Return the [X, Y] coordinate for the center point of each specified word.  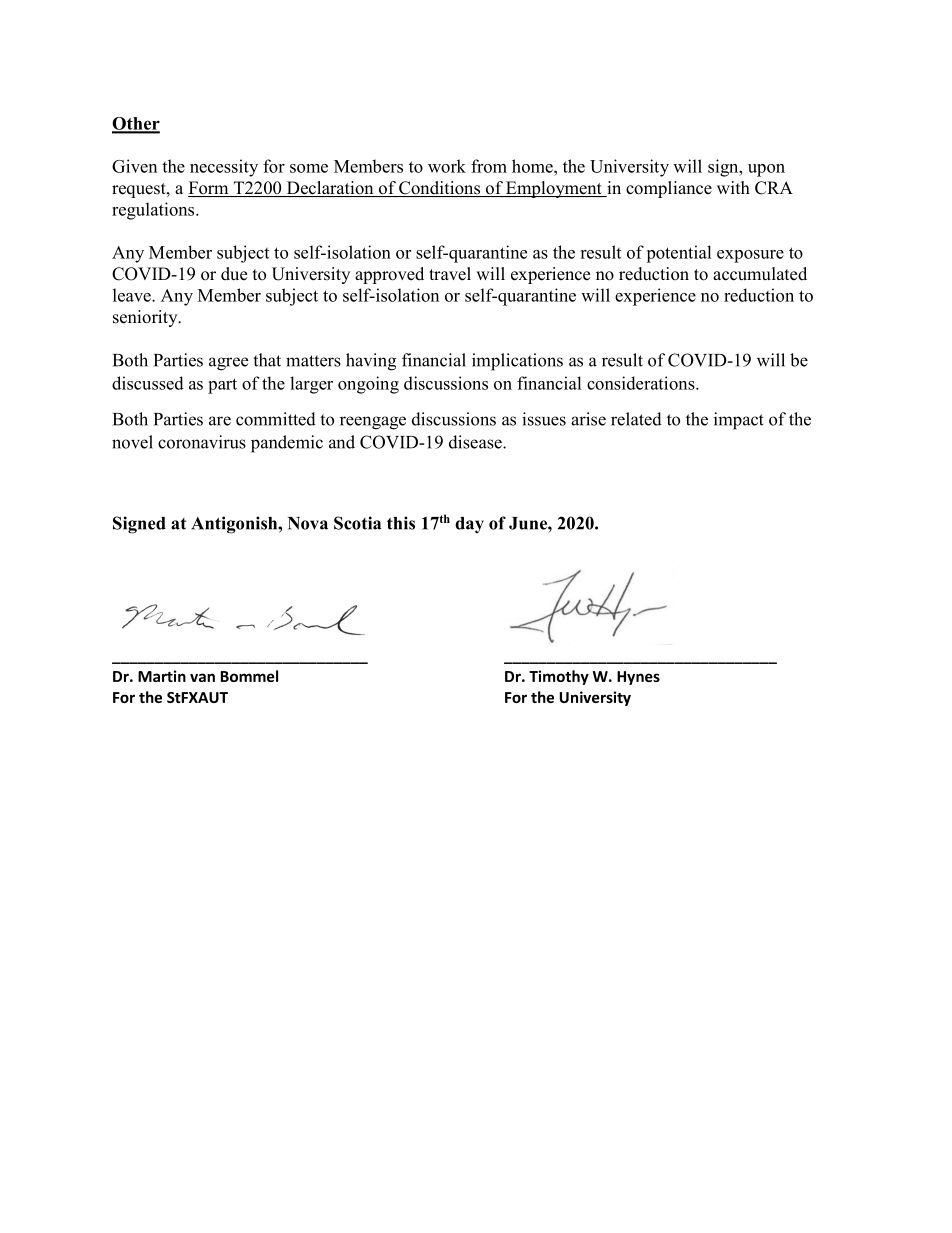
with [733, 187]
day [469, 525]
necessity [224, 168]
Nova [308, 523]
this [401, 523]
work [447, 166]
